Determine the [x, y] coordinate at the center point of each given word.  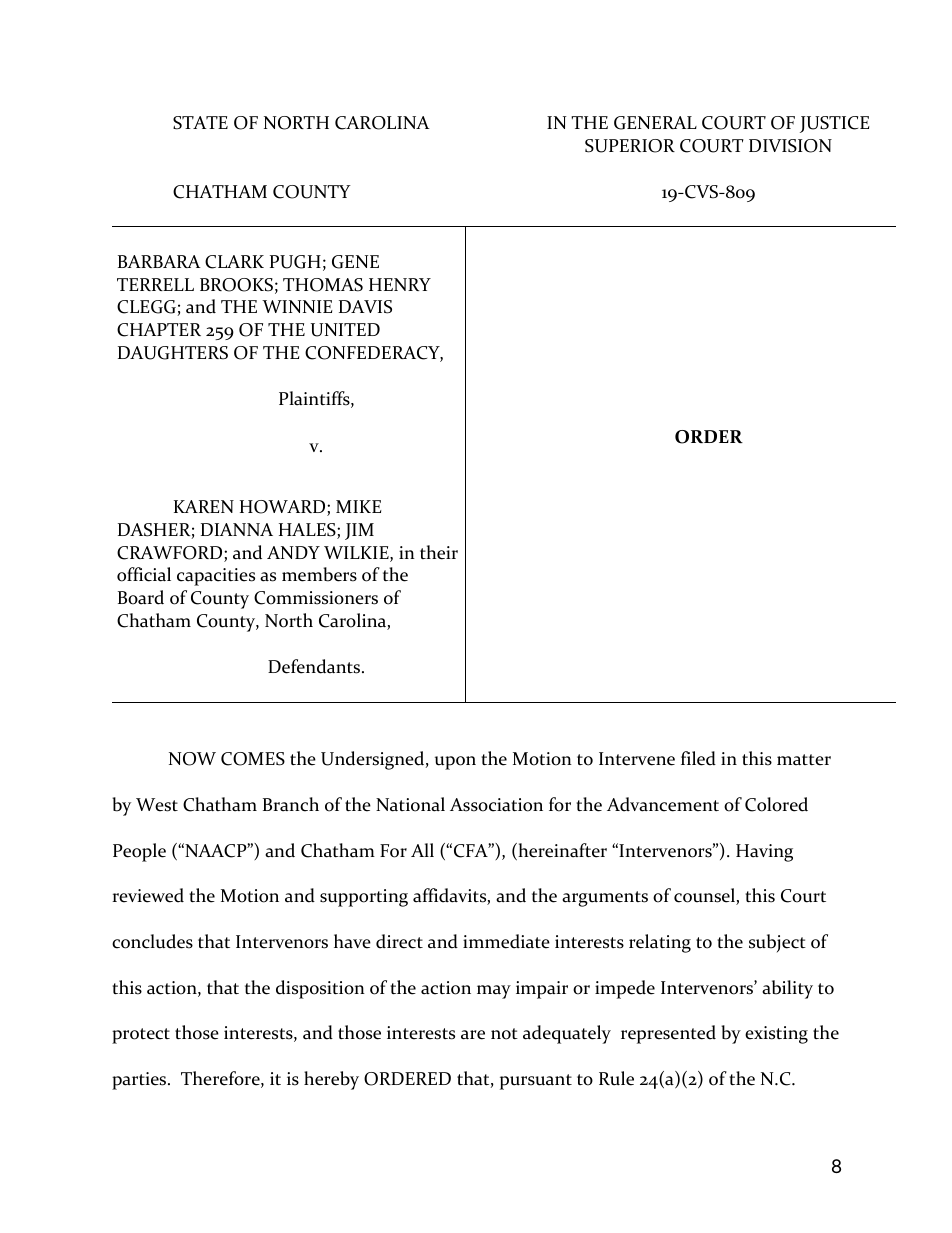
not [504, 1034]
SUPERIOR [630, 146]
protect [141, 1036]
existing [776, 1035]
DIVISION [790, 146]
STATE [200, 123]
